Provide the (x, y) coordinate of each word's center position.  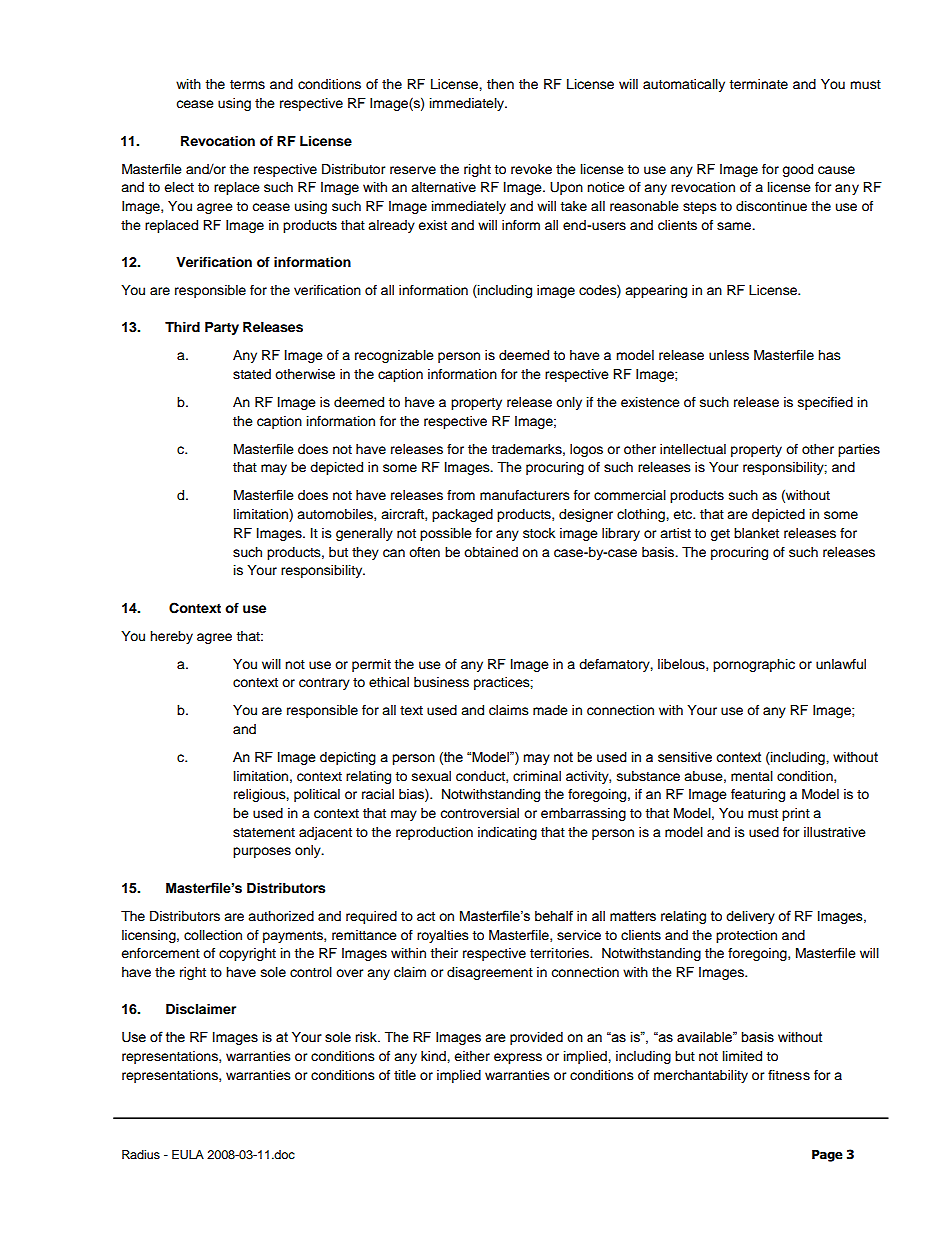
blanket (756, 533)
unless (729, 355)
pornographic (754, 665)
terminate (758, 84)
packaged (462, 515)
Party (222, 328)
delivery (750, 917)
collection (213, 935)
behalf (554, 916)
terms (247, 85)
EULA (188, 1155)
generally (364, 534)
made (550, 710)
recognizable (394, 356)
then (500, 84)
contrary (324, 684)
